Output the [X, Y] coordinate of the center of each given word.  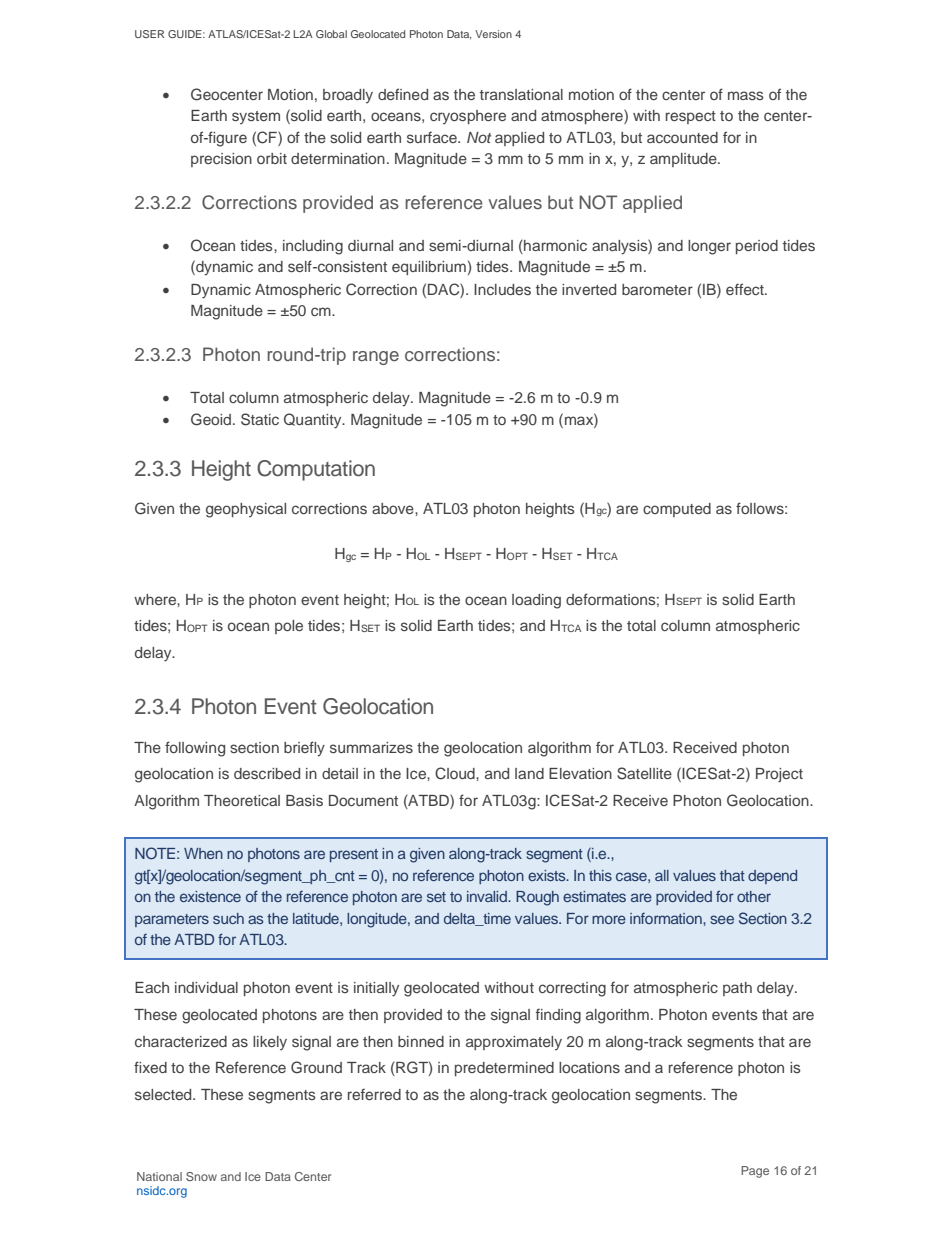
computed [677, 510]
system [256, 117]
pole [289, 627]
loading [536, 601]
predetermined [504, 1069]
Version [493, 34]
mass [746, 95]
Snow [201, 1176]
